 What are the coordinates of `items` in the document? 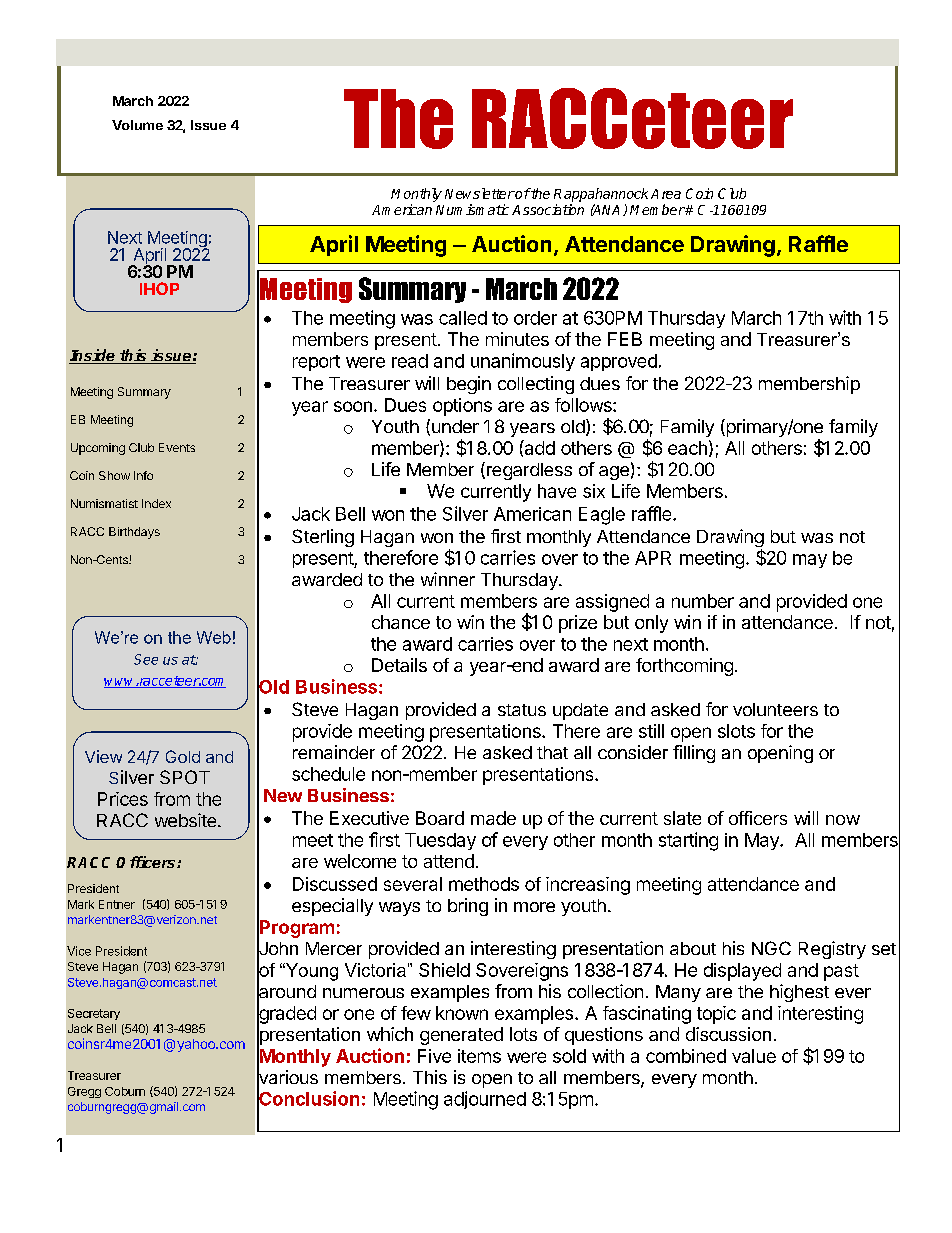 It's located at (479, 1056).
